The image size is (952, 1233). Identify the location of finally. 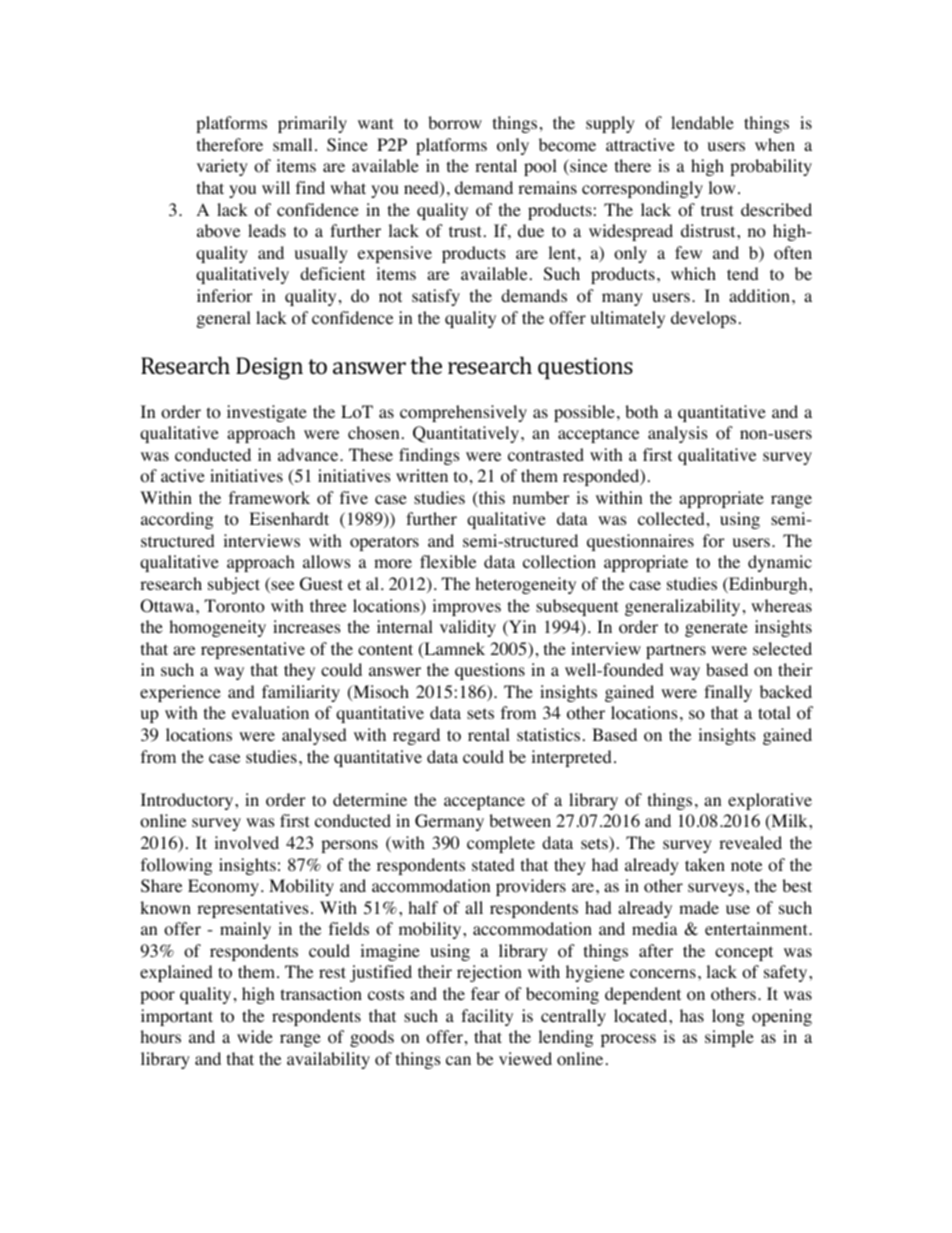
(728, 693).
